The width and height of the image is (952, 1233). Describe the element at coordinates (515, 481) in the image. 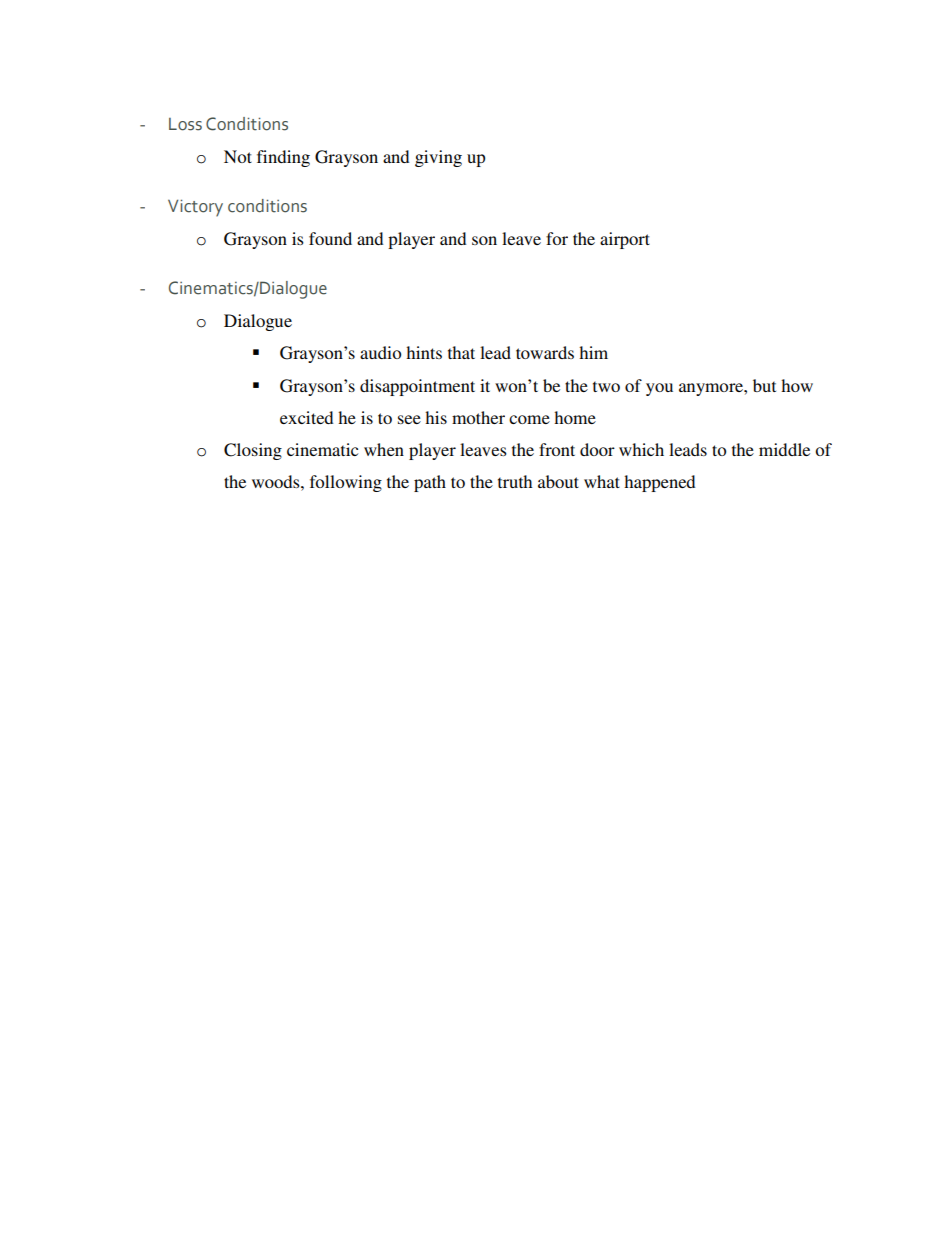

I see `truth` at that location.
